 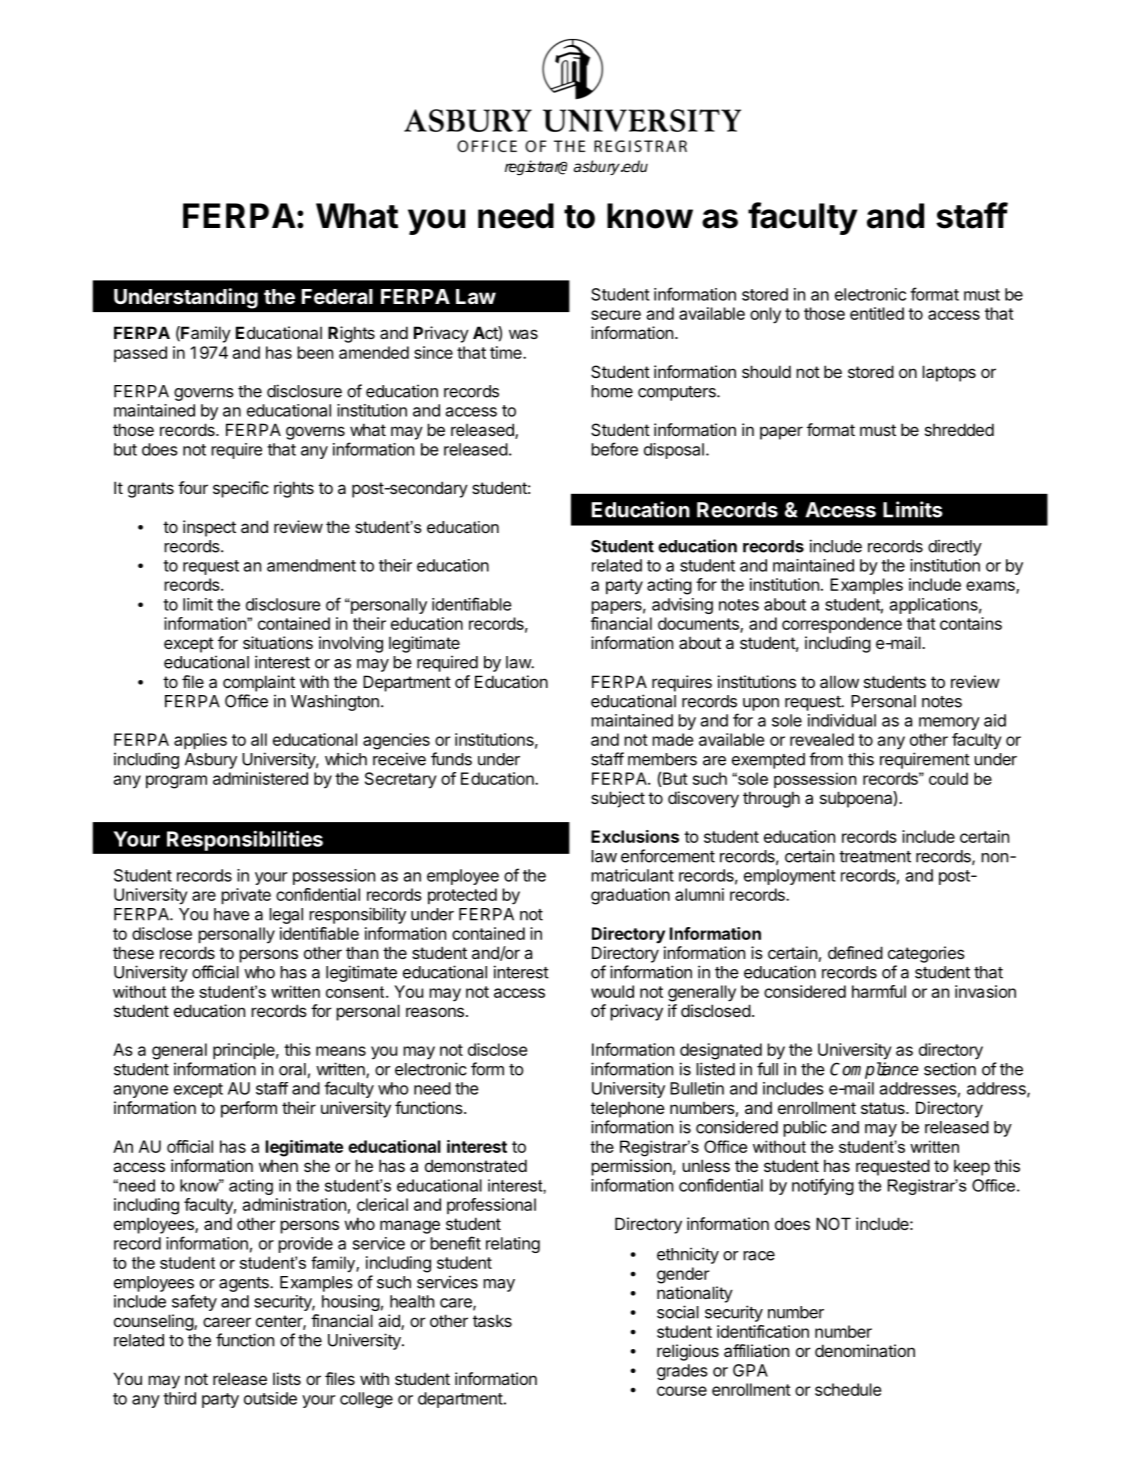 I want to click on denomination, so click(x=865, y=1350).
